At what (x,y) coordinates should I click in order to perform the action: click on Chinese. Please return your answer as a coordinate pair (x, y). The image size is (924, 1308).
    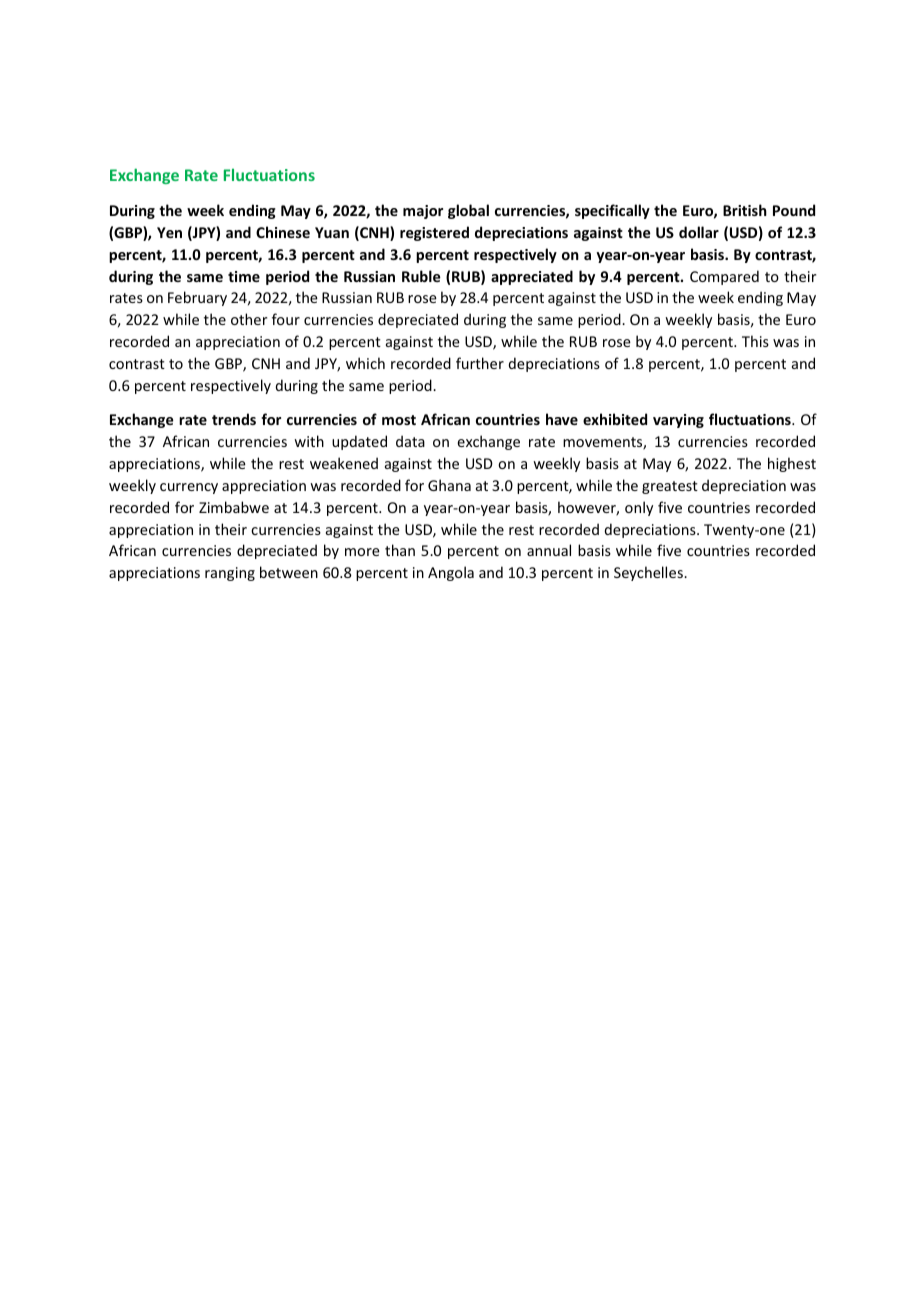
    Looking at the image, I should click on (283, 232).
